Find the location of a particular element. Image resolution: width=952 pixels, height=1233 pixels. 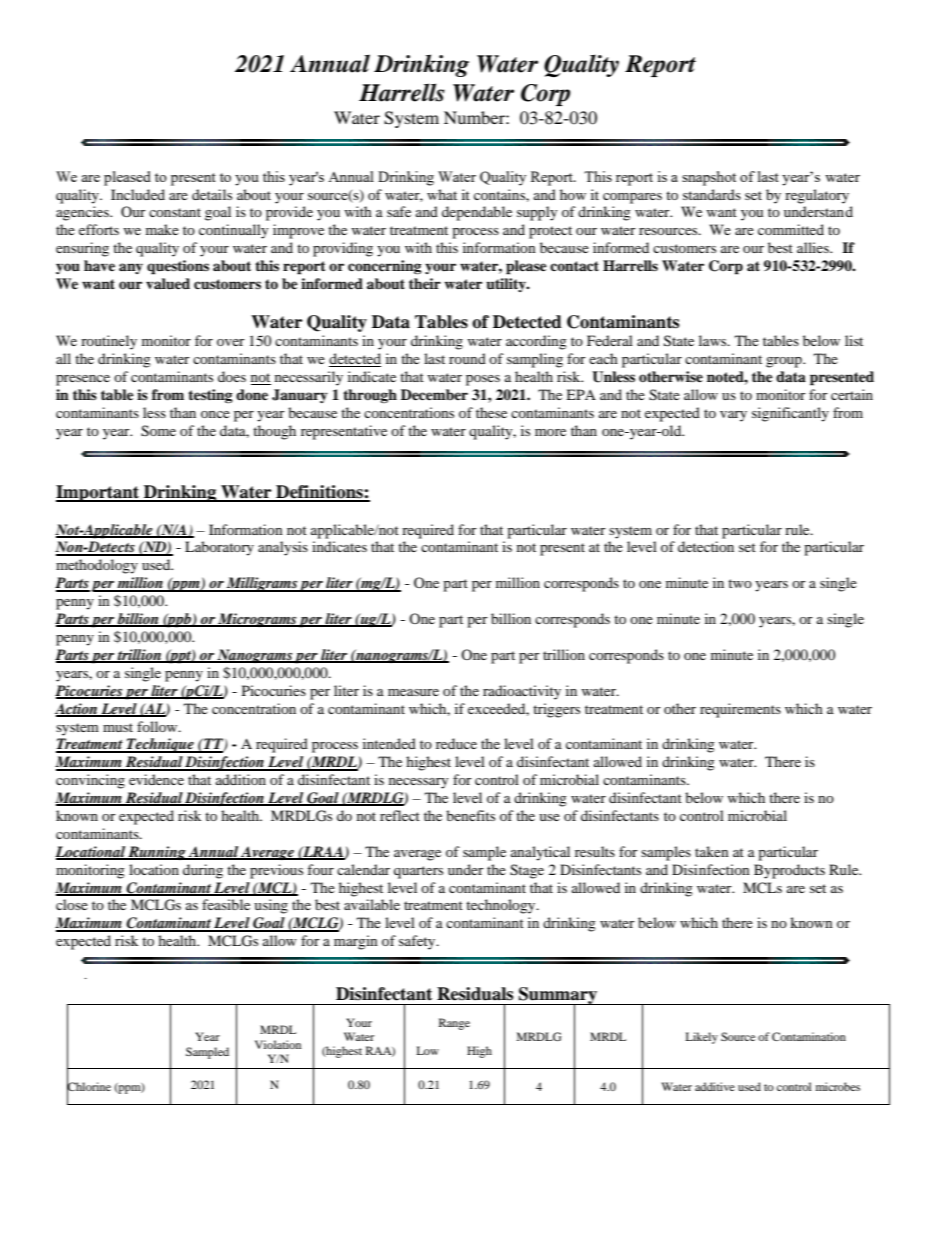

Contamination is located at coordinates (809, 1036).
